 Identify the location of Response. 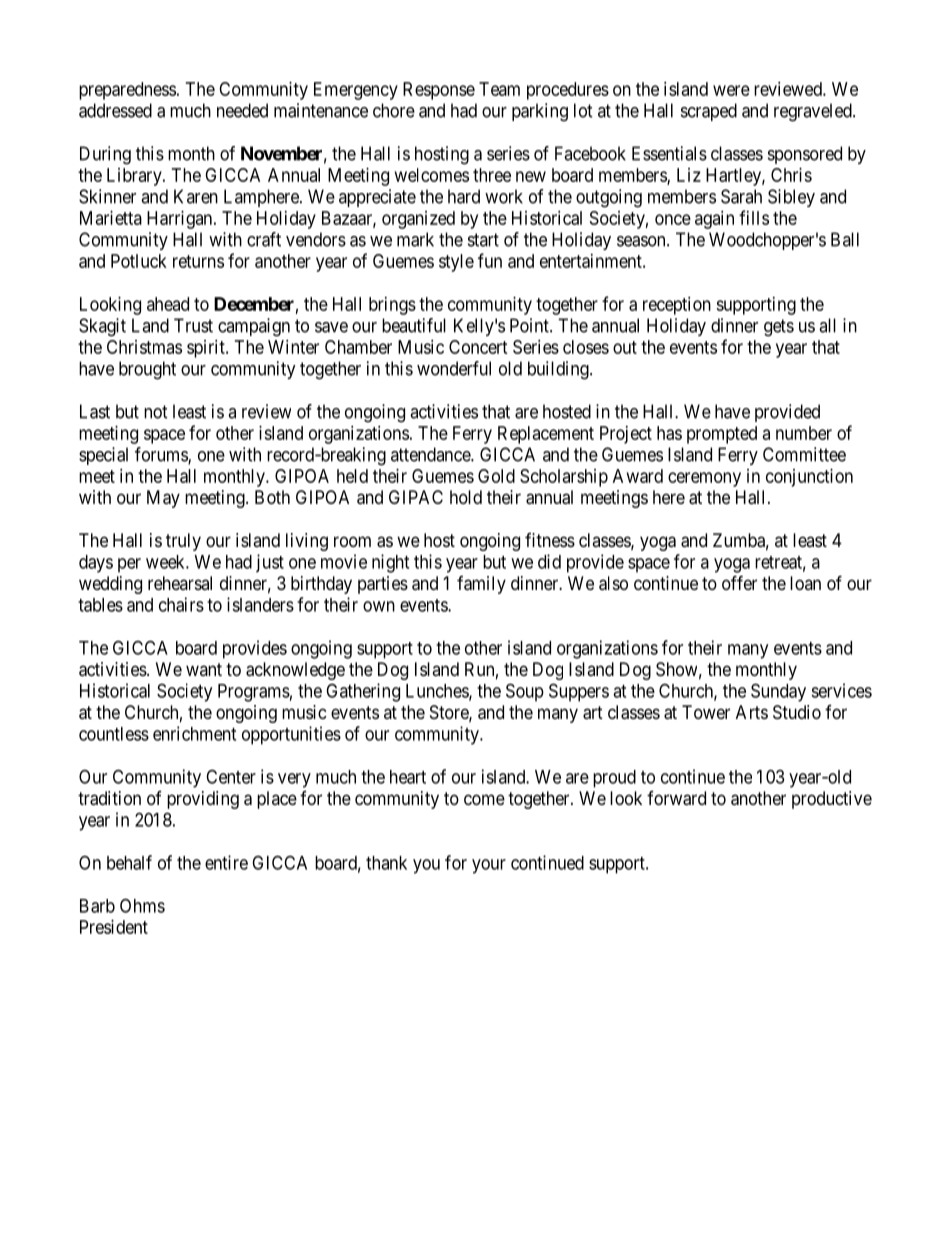
(439, 91).
